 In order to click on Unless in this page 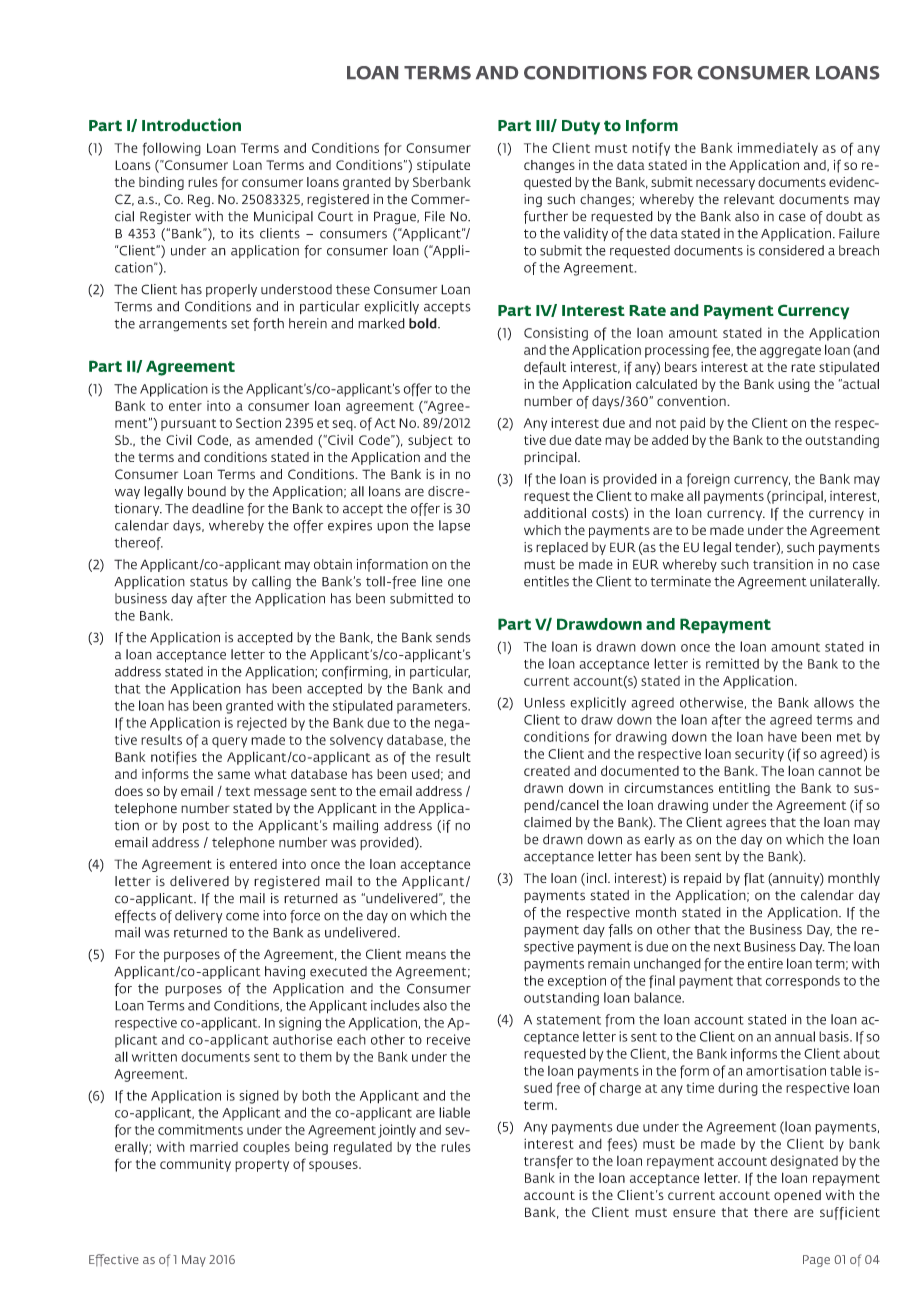, I will do `click(544, 702)`.
